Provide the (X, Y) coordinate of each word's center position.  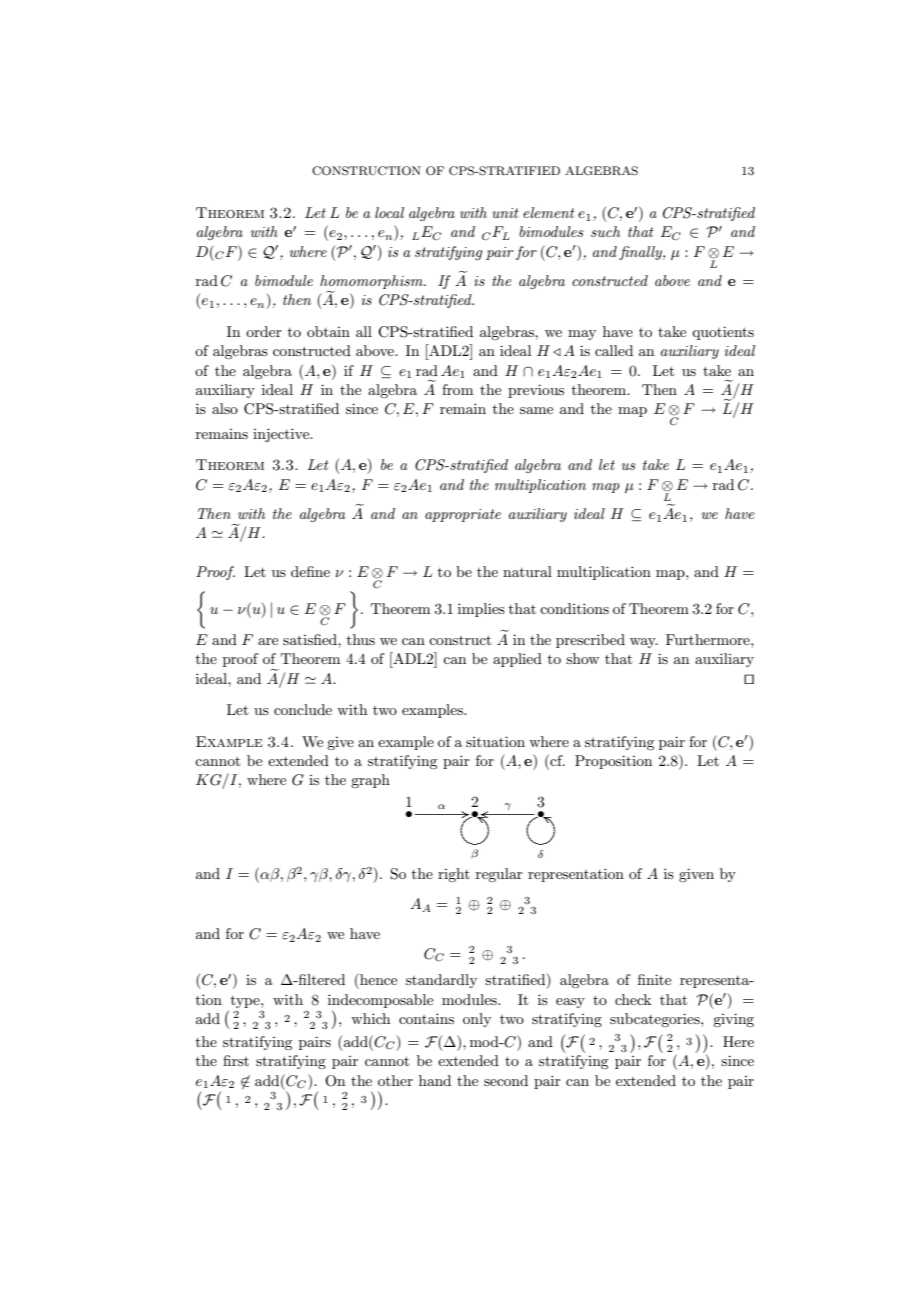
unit (505, 213)
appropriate (463, 515)
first (236, 1060)
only (477, 1020)
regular (499, 875)
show (582, 658)
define (310, 571)
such (605, 231)
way (644, 643)
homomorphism (372, 283)
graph (370, 781)
